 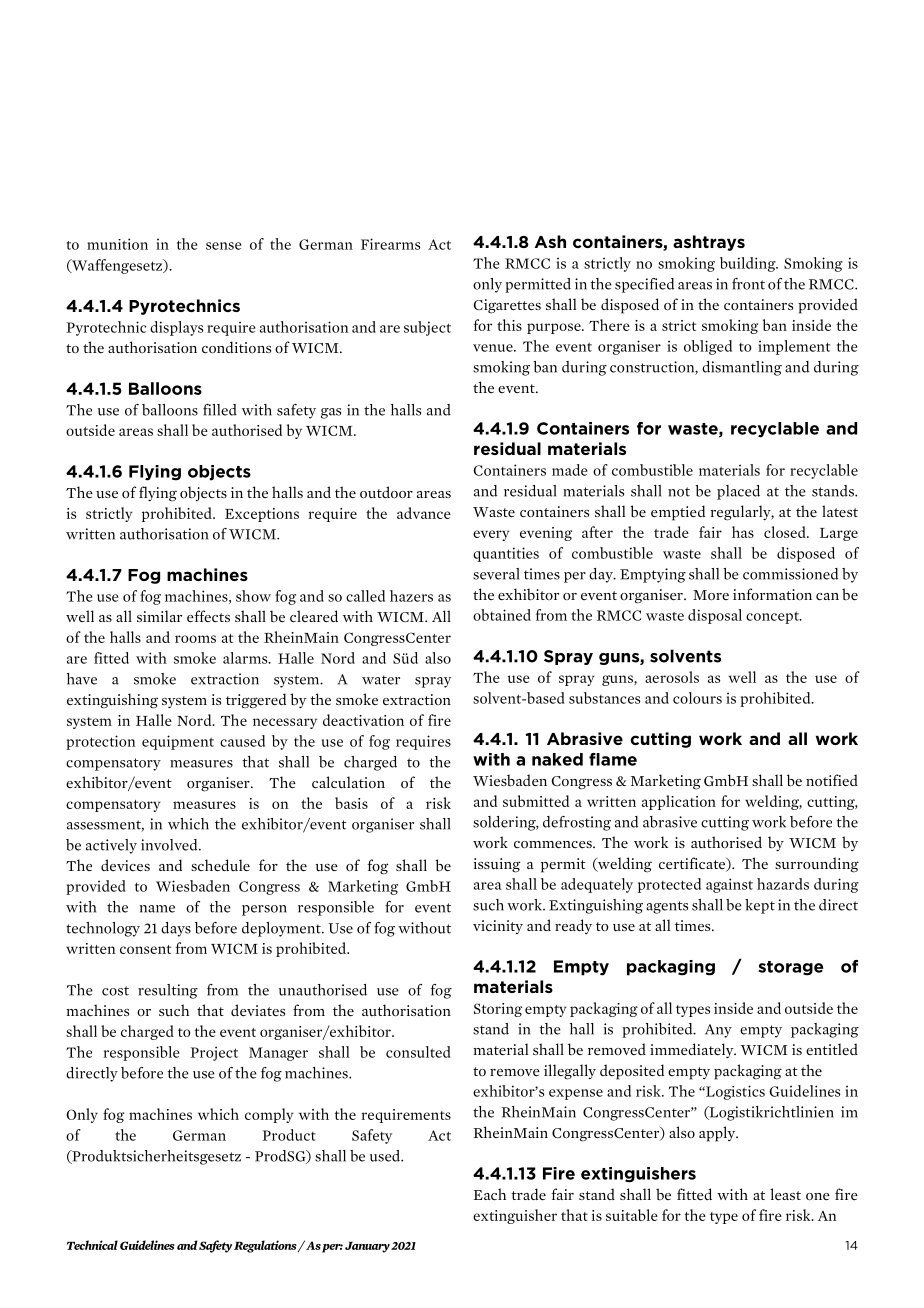 What do you see at coordinates (224, 246) in the document?
I see `sense` at bounding box center [224, 246].
